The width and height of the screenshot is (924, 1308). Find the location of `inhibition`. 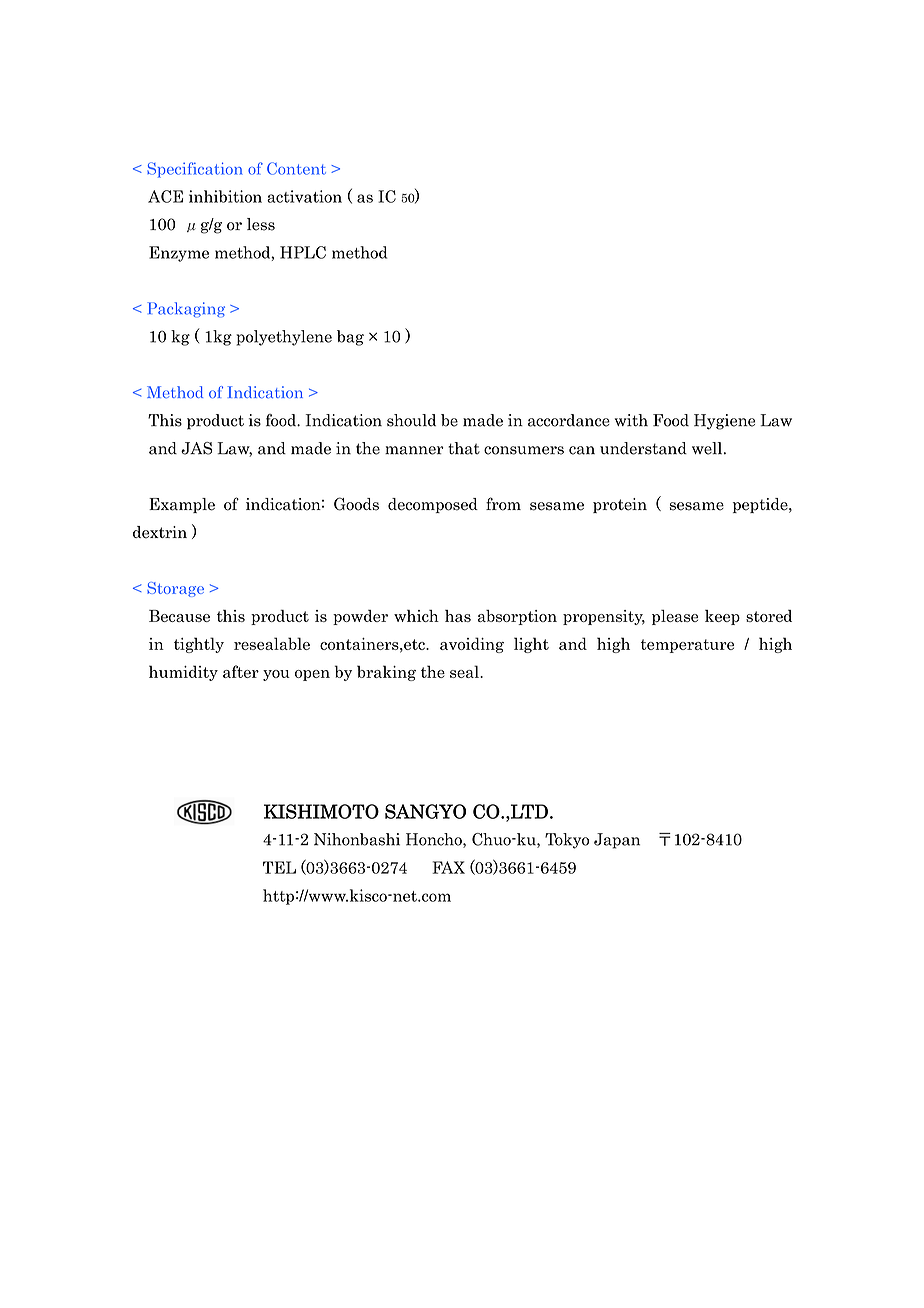

inhibition is located at coordinates (225, 196).
